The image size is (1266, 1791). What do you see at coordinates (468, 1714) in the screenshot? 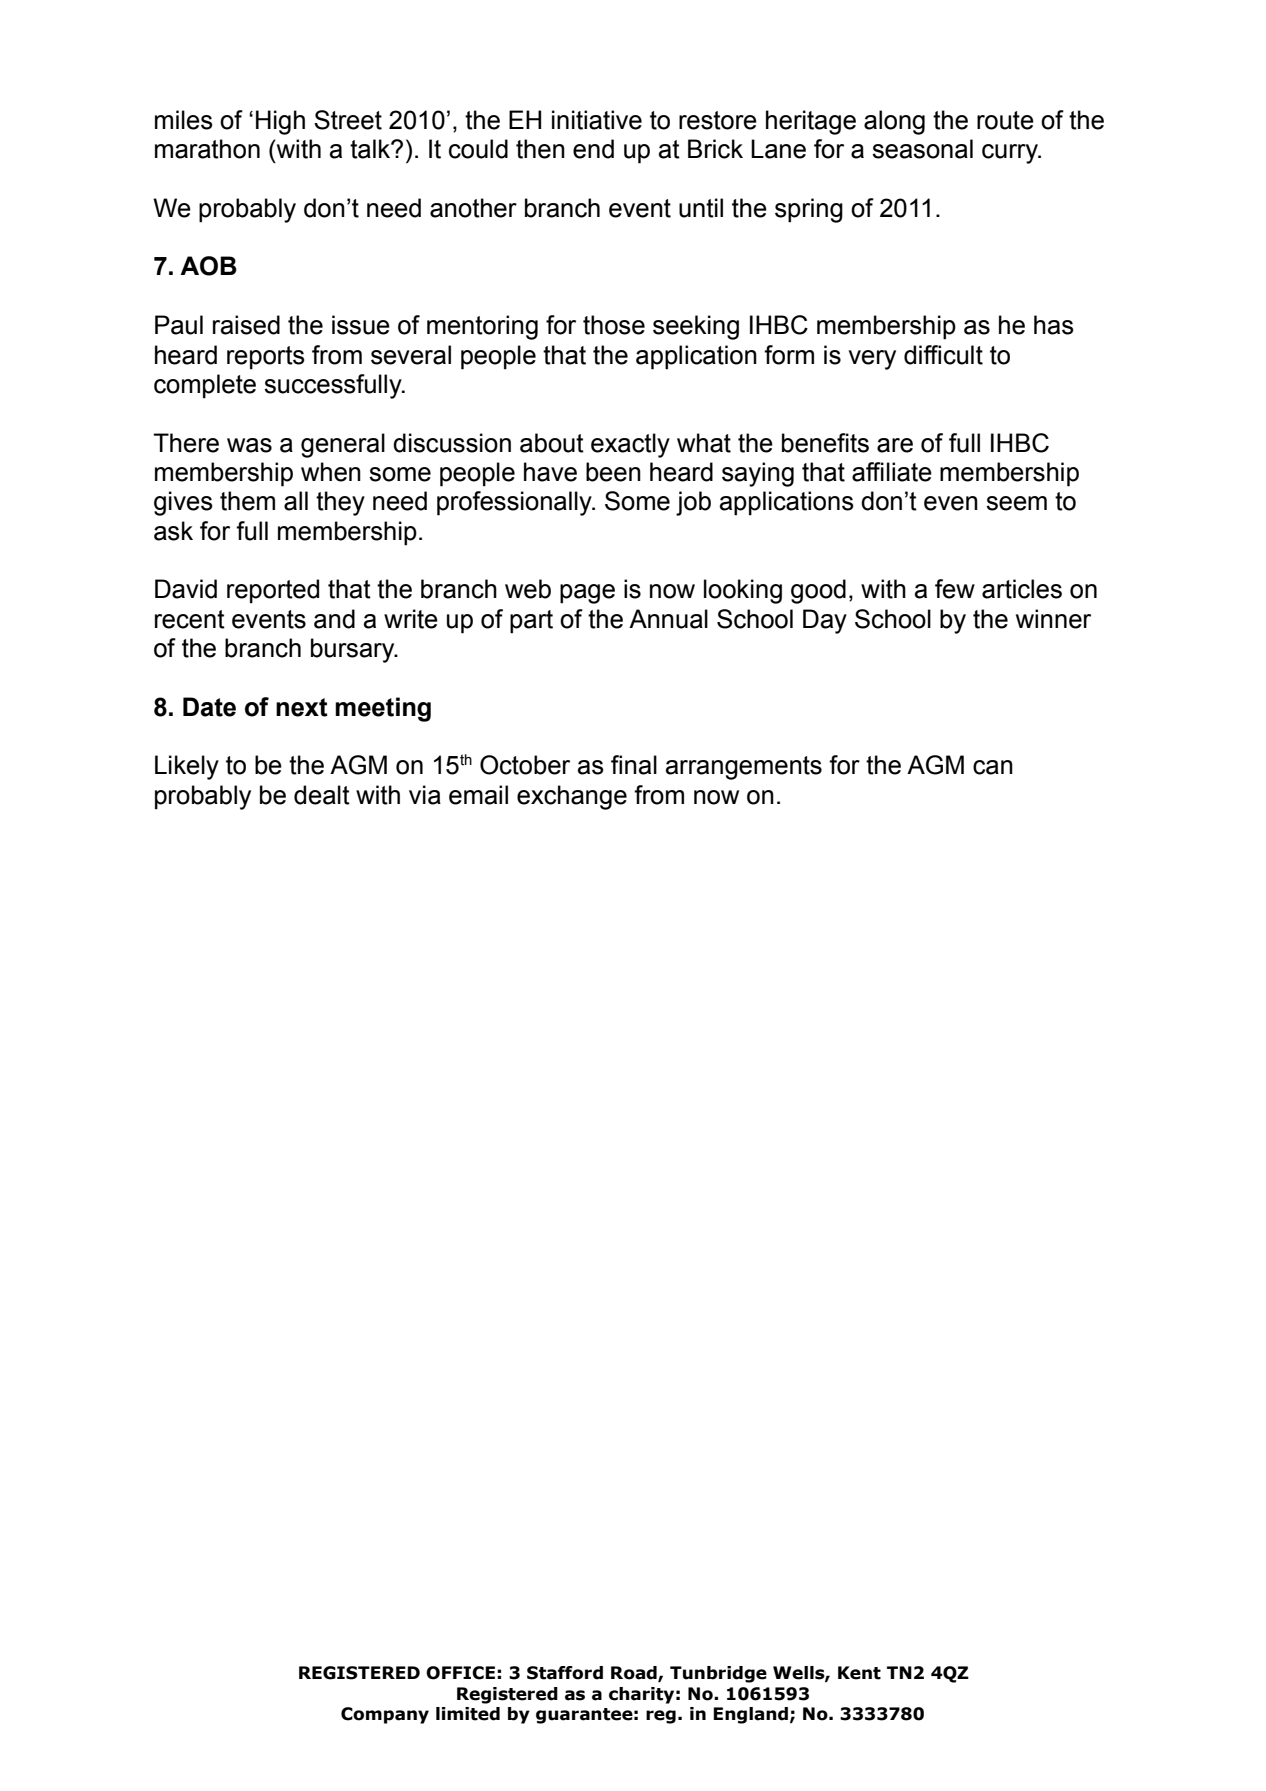
I see `limited` at bounding box center [468, 1714].
